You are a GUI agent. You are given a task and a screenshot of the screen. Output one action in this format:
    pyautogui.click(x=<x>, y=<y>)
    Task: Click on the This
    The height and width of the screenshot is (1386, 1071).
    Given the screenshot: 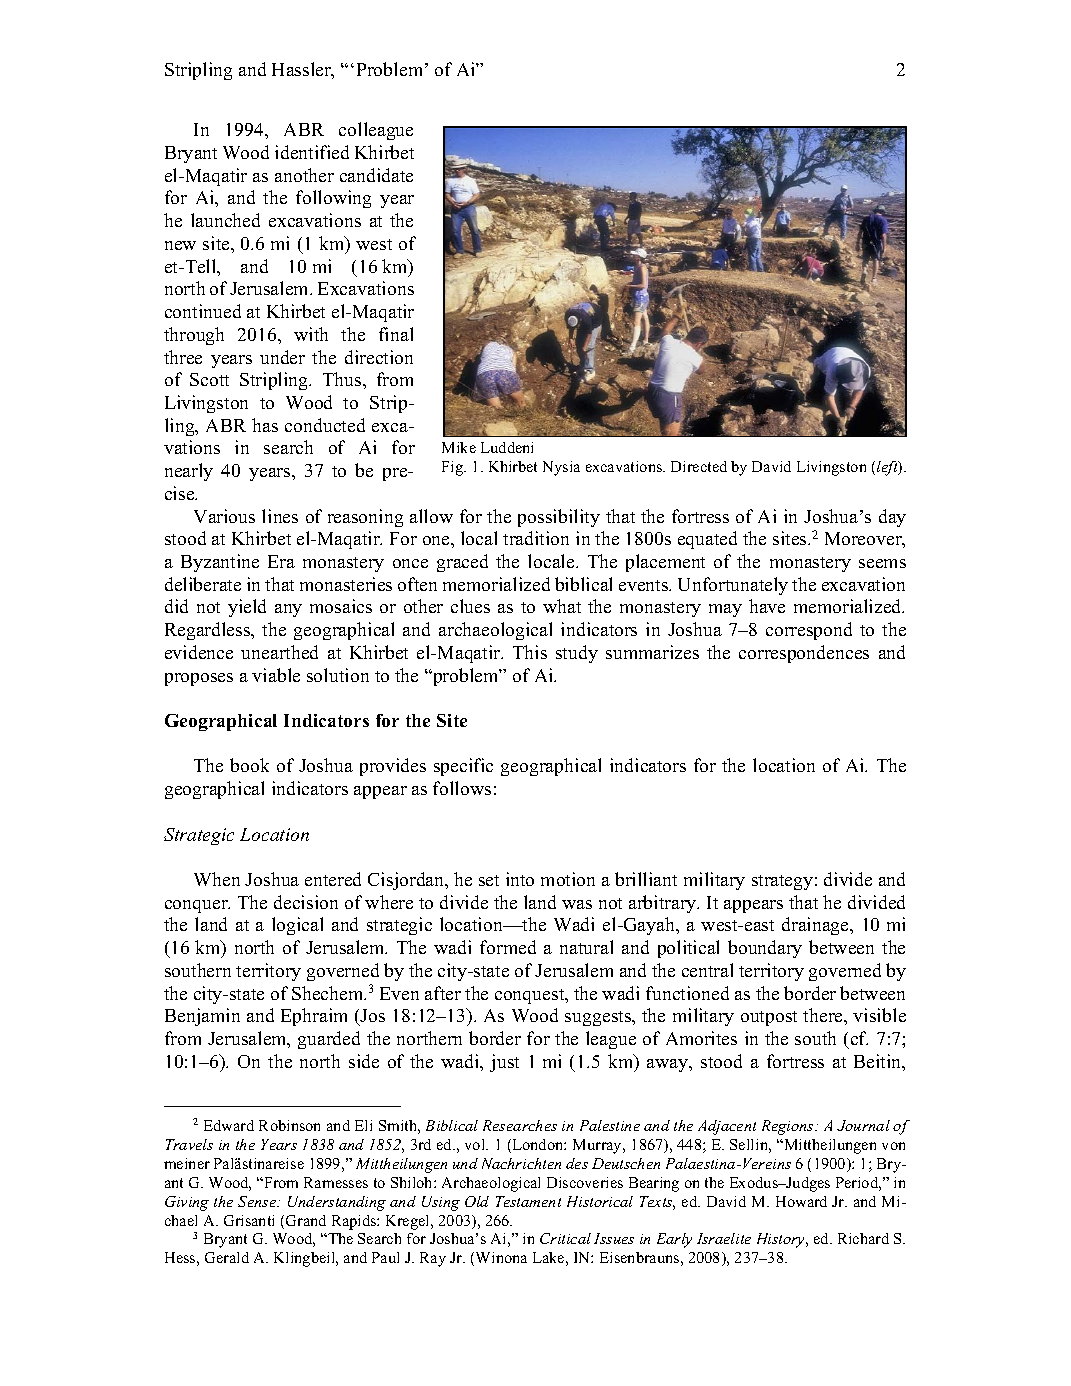 What is the action you would take?
    pyautogui.click(x=530, y=652)
